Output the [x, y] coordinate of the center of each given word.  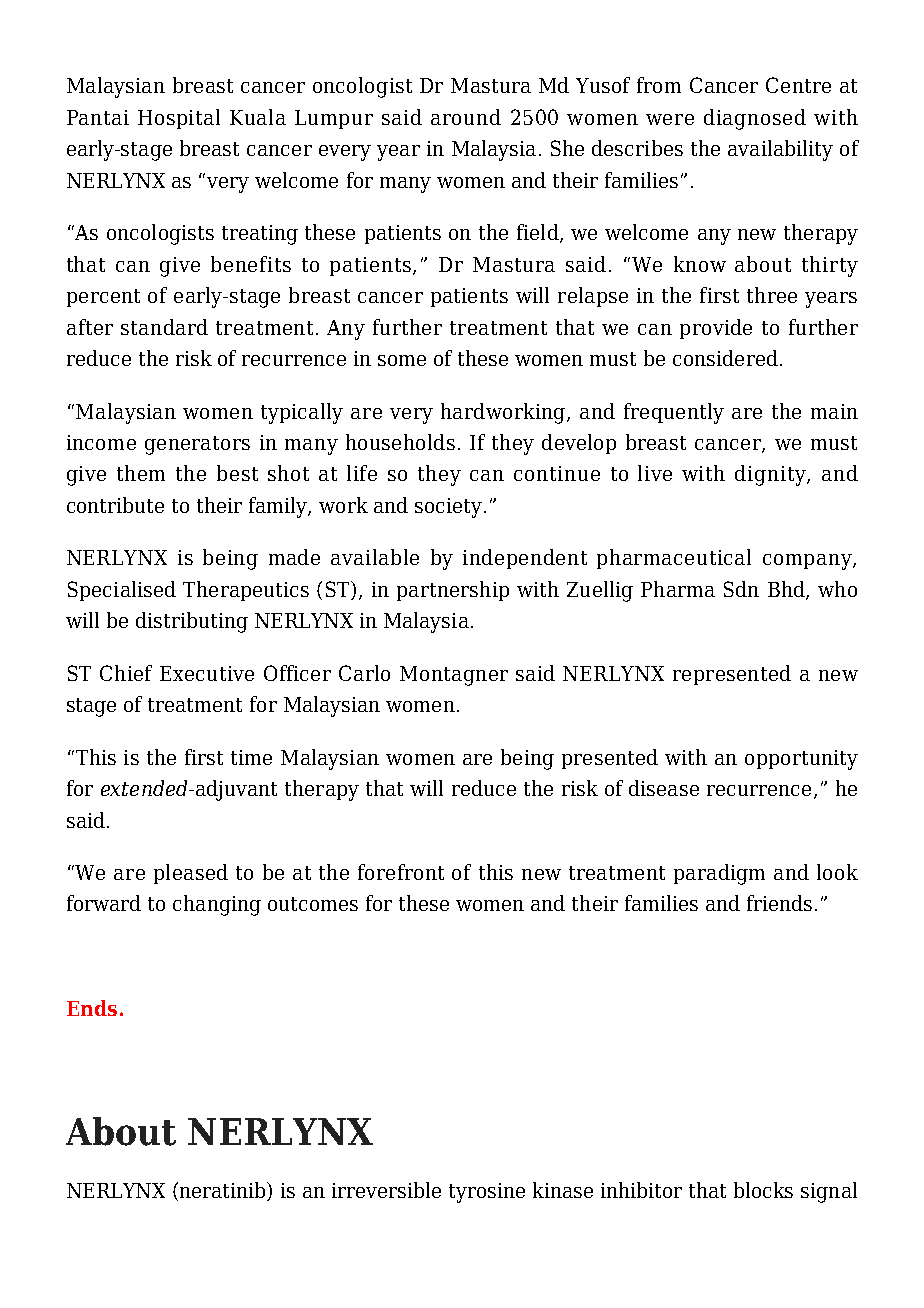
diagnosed [755, 119]
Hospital [179, 119]
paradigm [719, 874]
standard [164, 327]
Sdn [741, 589]
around [466, 117]
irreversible [386, 1190]
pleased [191, 874]
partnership [453, 591]
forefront [401, 872]
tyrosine [487, 1193]
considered [725, 358]
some [402, 360]
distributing [192, 622]
